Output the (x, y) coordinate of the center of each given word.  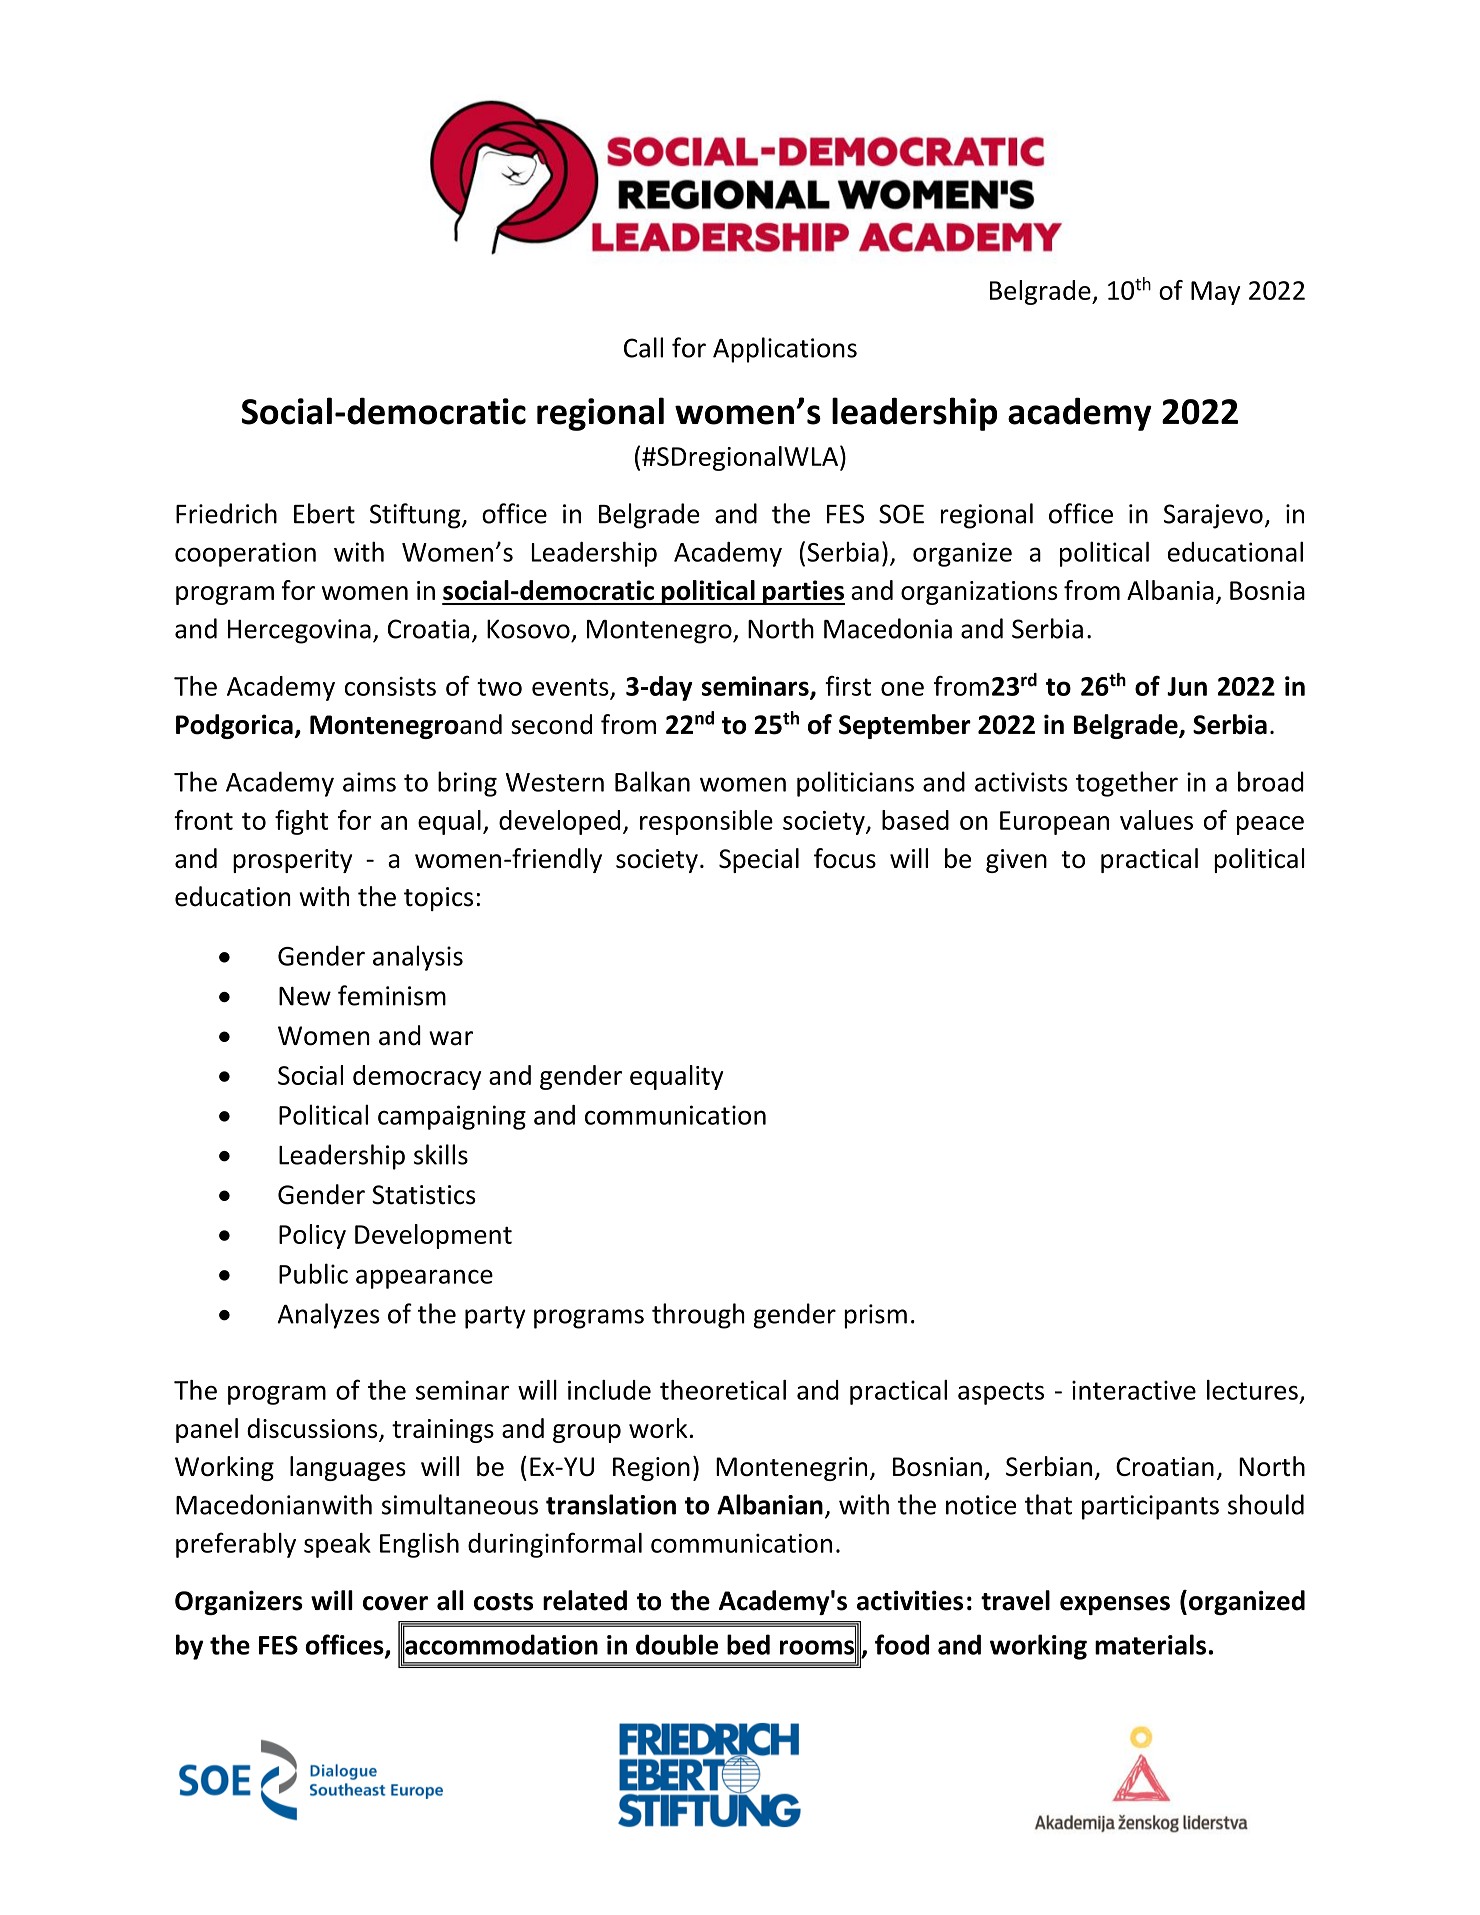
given (1016, 861)
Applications (785, 350)
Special (759, 860)
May (1216, 293)
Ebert (324, 513)
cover (395, 1603)
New (305, 996)
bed (748, 1644)
